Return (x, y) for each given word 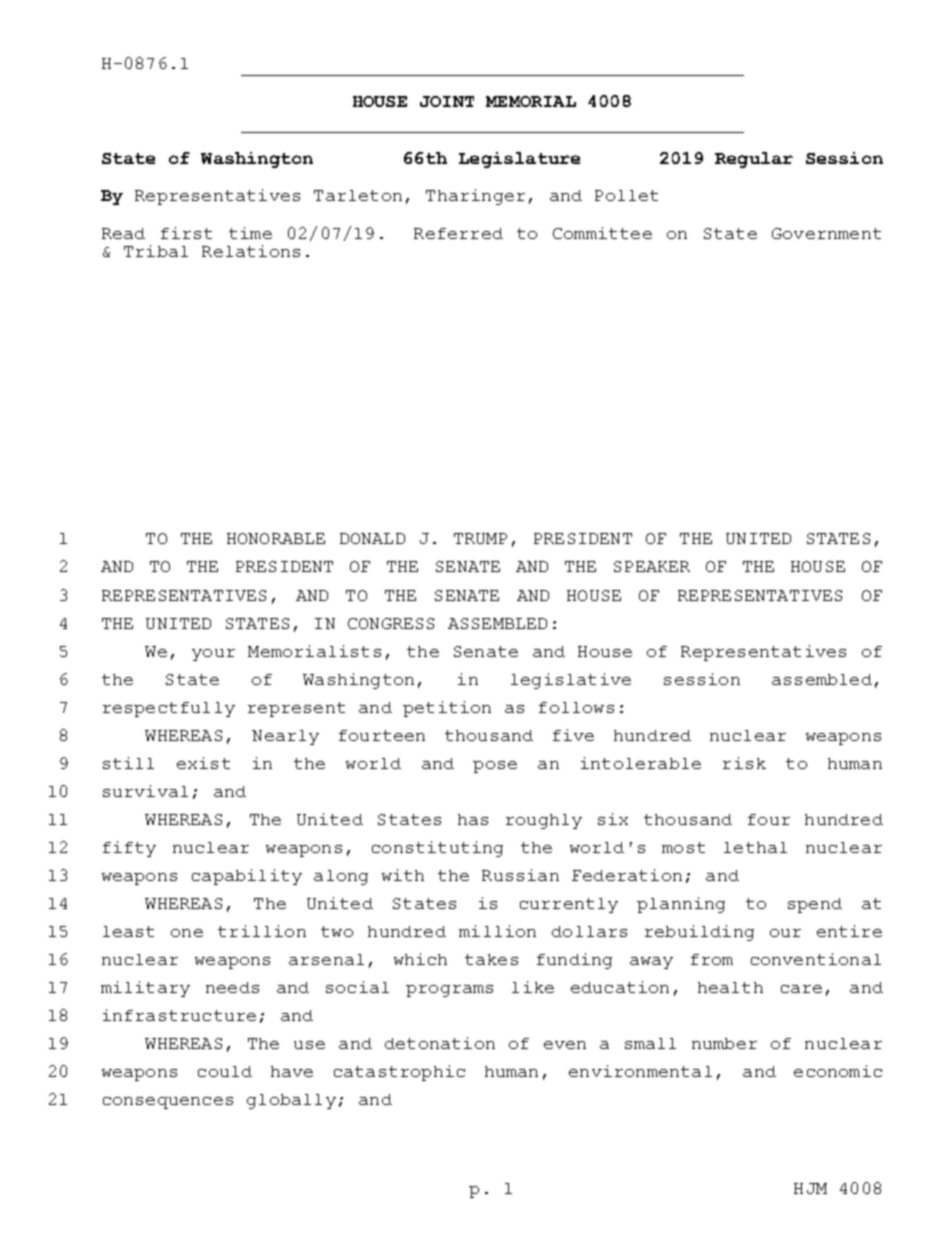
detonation (440, 1043)
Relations (251, 251)
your (213, 655)
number (724, 1043)
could (225, 1071)
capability (247, 877)
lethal (755, 847)
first (186, 233)
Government (826, 233)
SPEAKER (652, 566)
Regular (754, 160)
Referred (458, 233)
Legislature (519, 160)
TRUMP (480, 538)
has (473, 819)
